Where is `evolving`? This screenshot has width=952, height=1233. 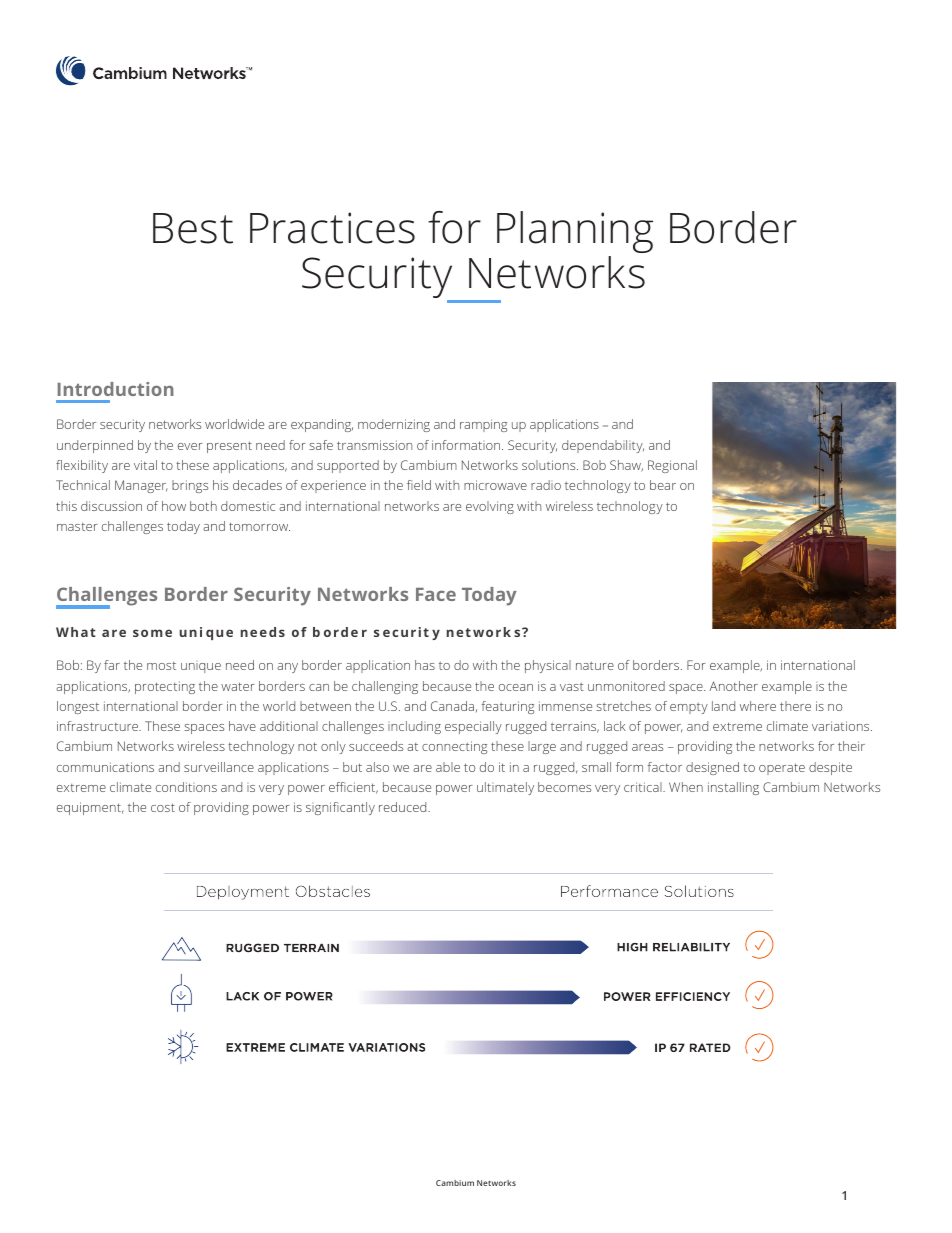 evolving is located at coordinates (490, 507).
